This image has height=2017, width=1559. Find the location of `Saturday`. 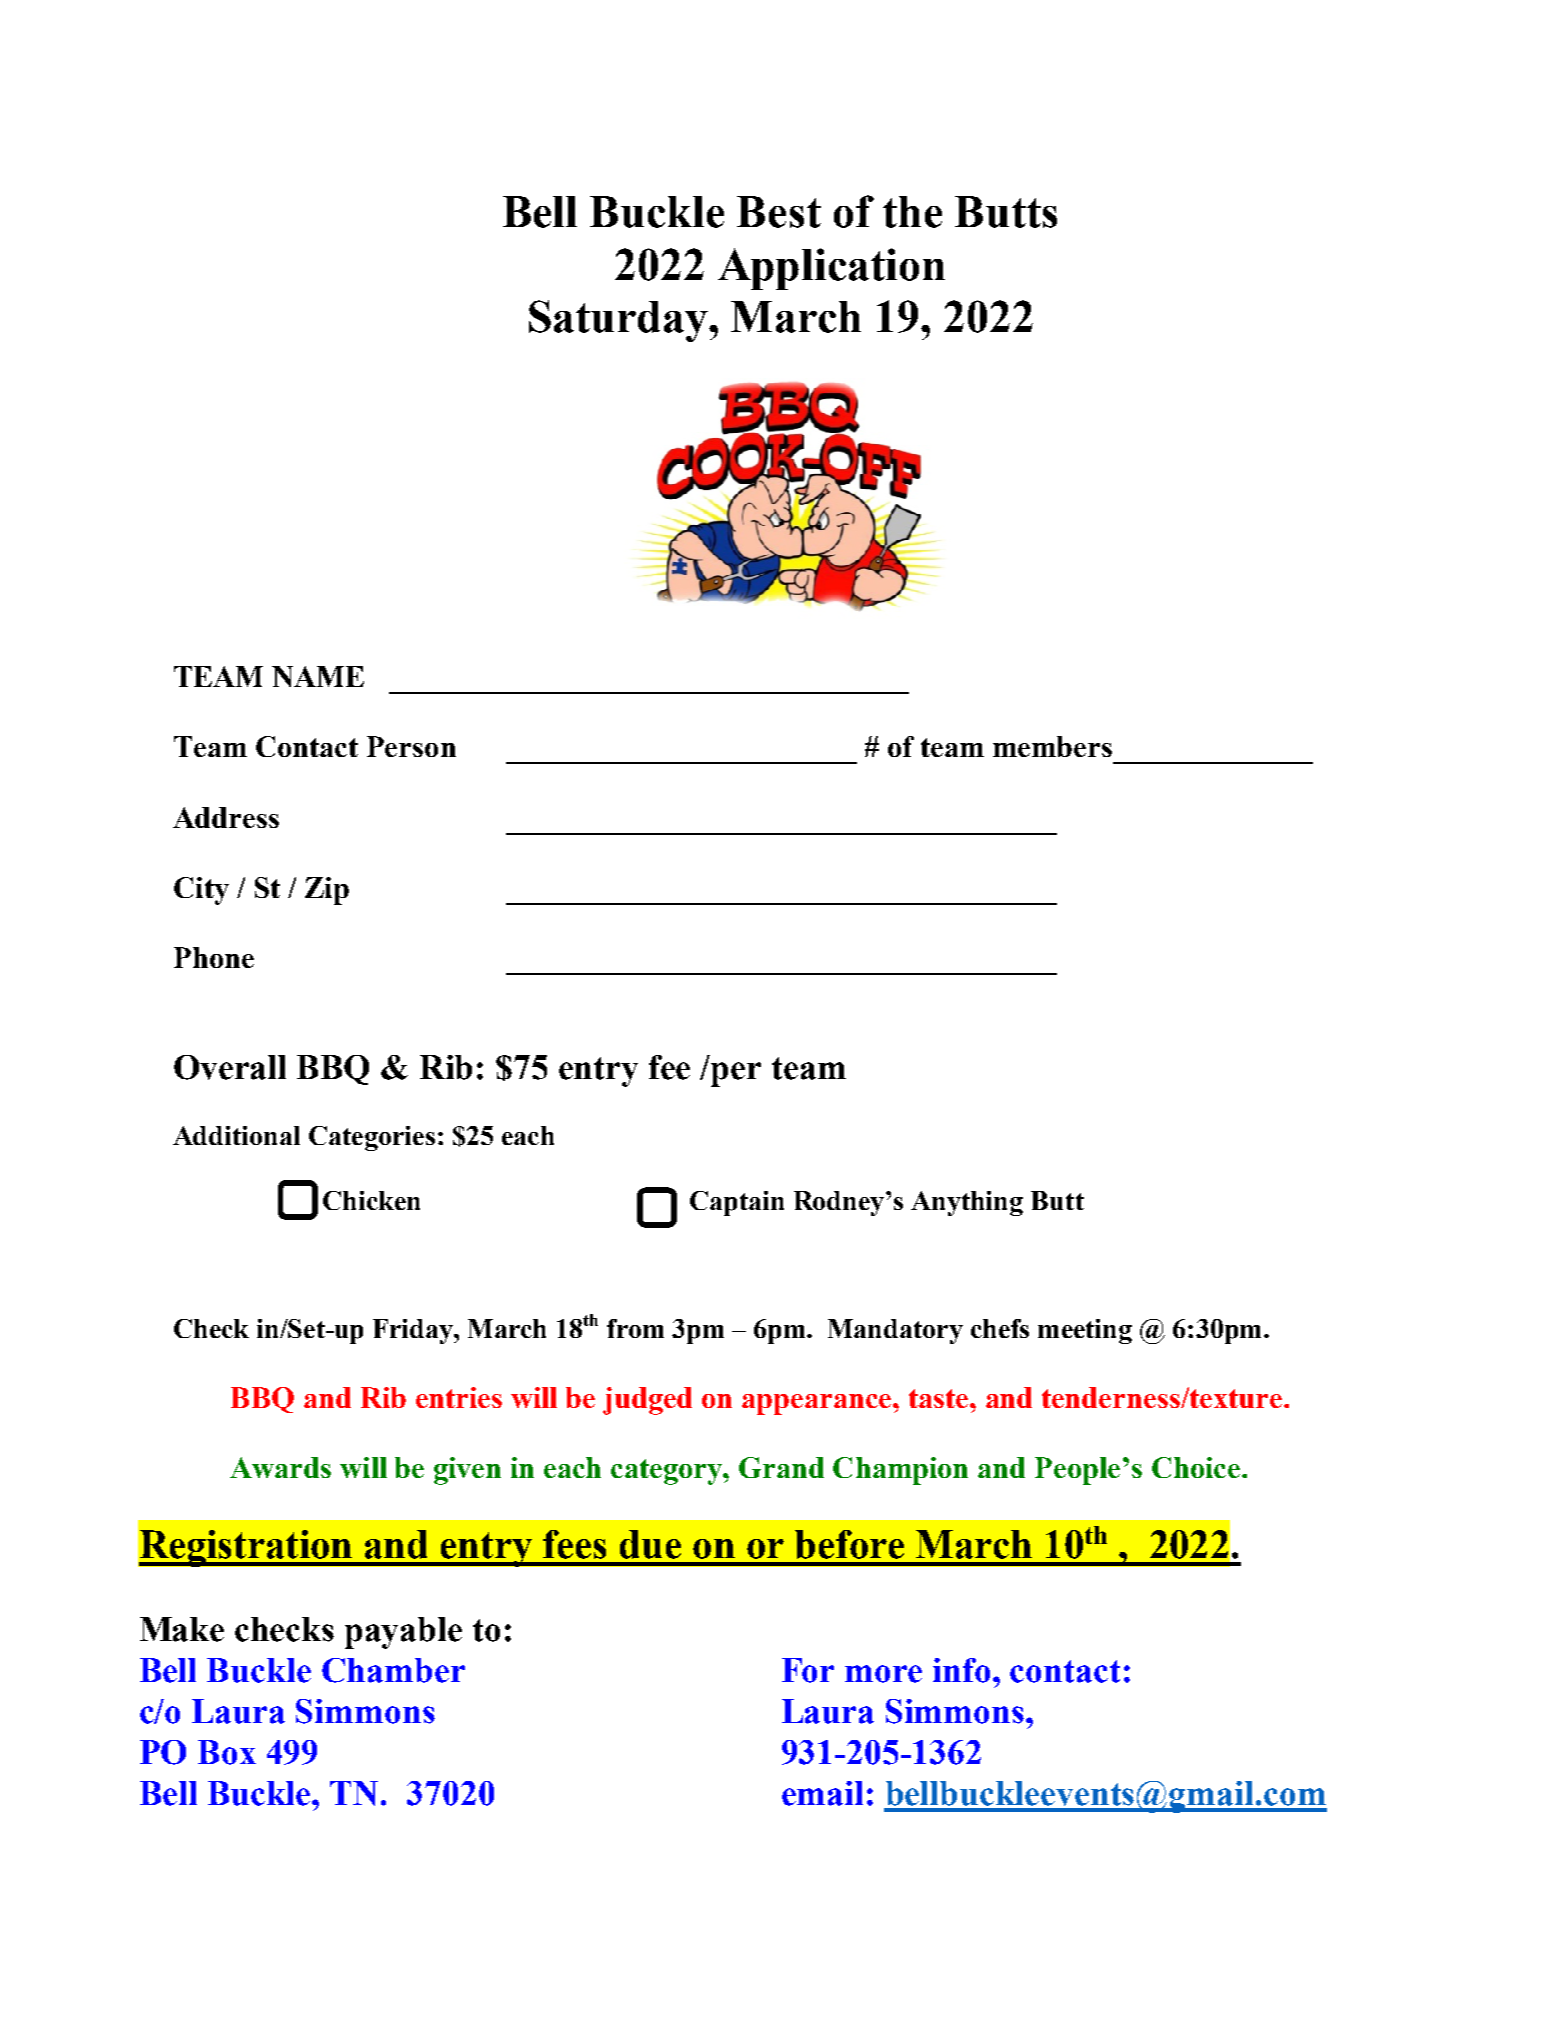

Saturday is located at coordinates (619, 321).
